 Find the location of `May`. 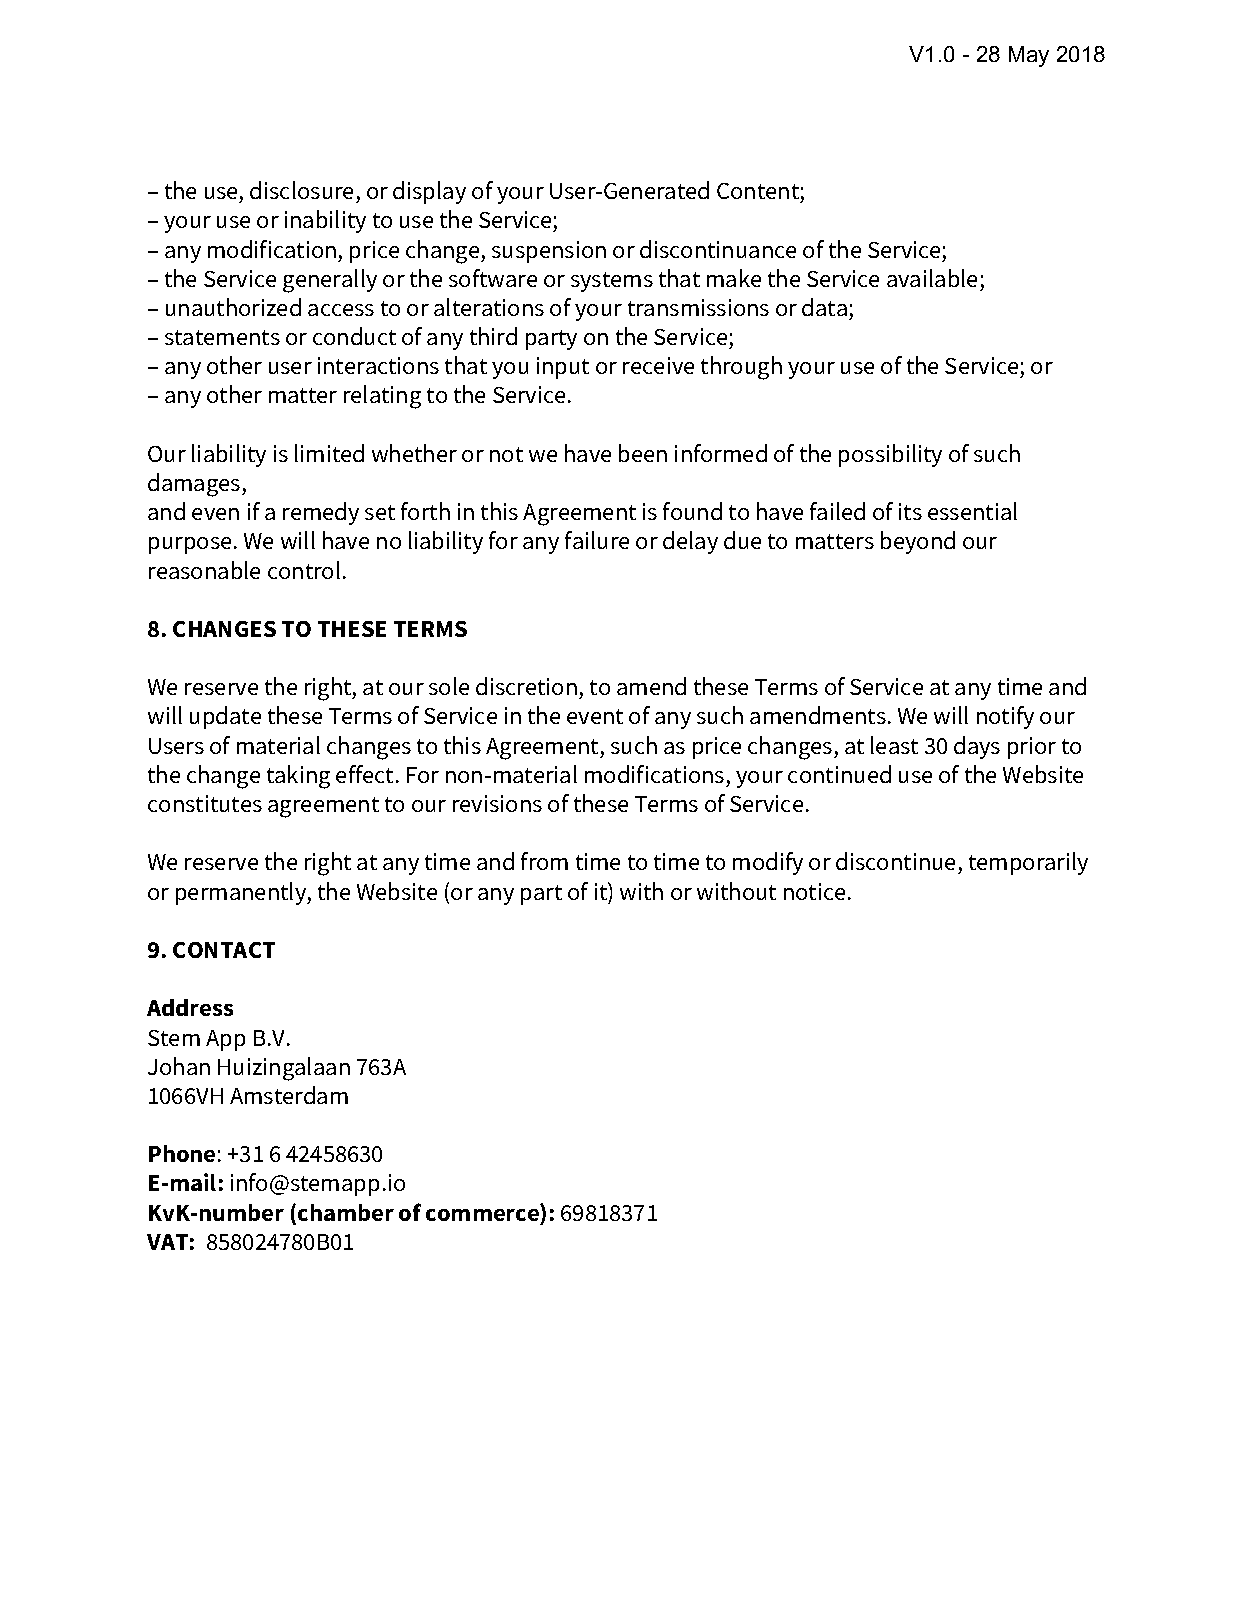

May is located at coordinates (1029, 56).
